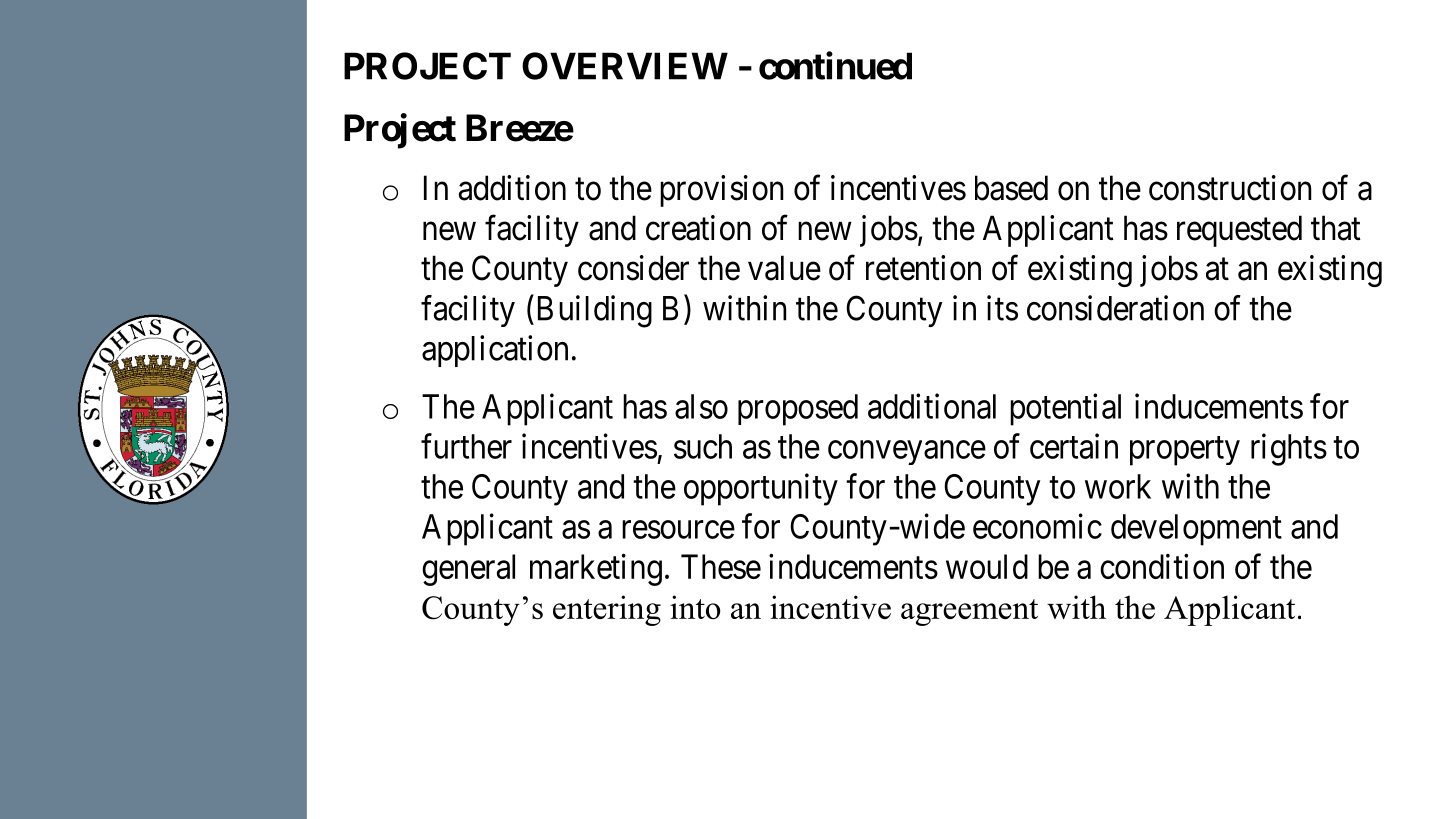 This screenshot has height=819, width=1456. I want to click on property, so click(1185, 451).
